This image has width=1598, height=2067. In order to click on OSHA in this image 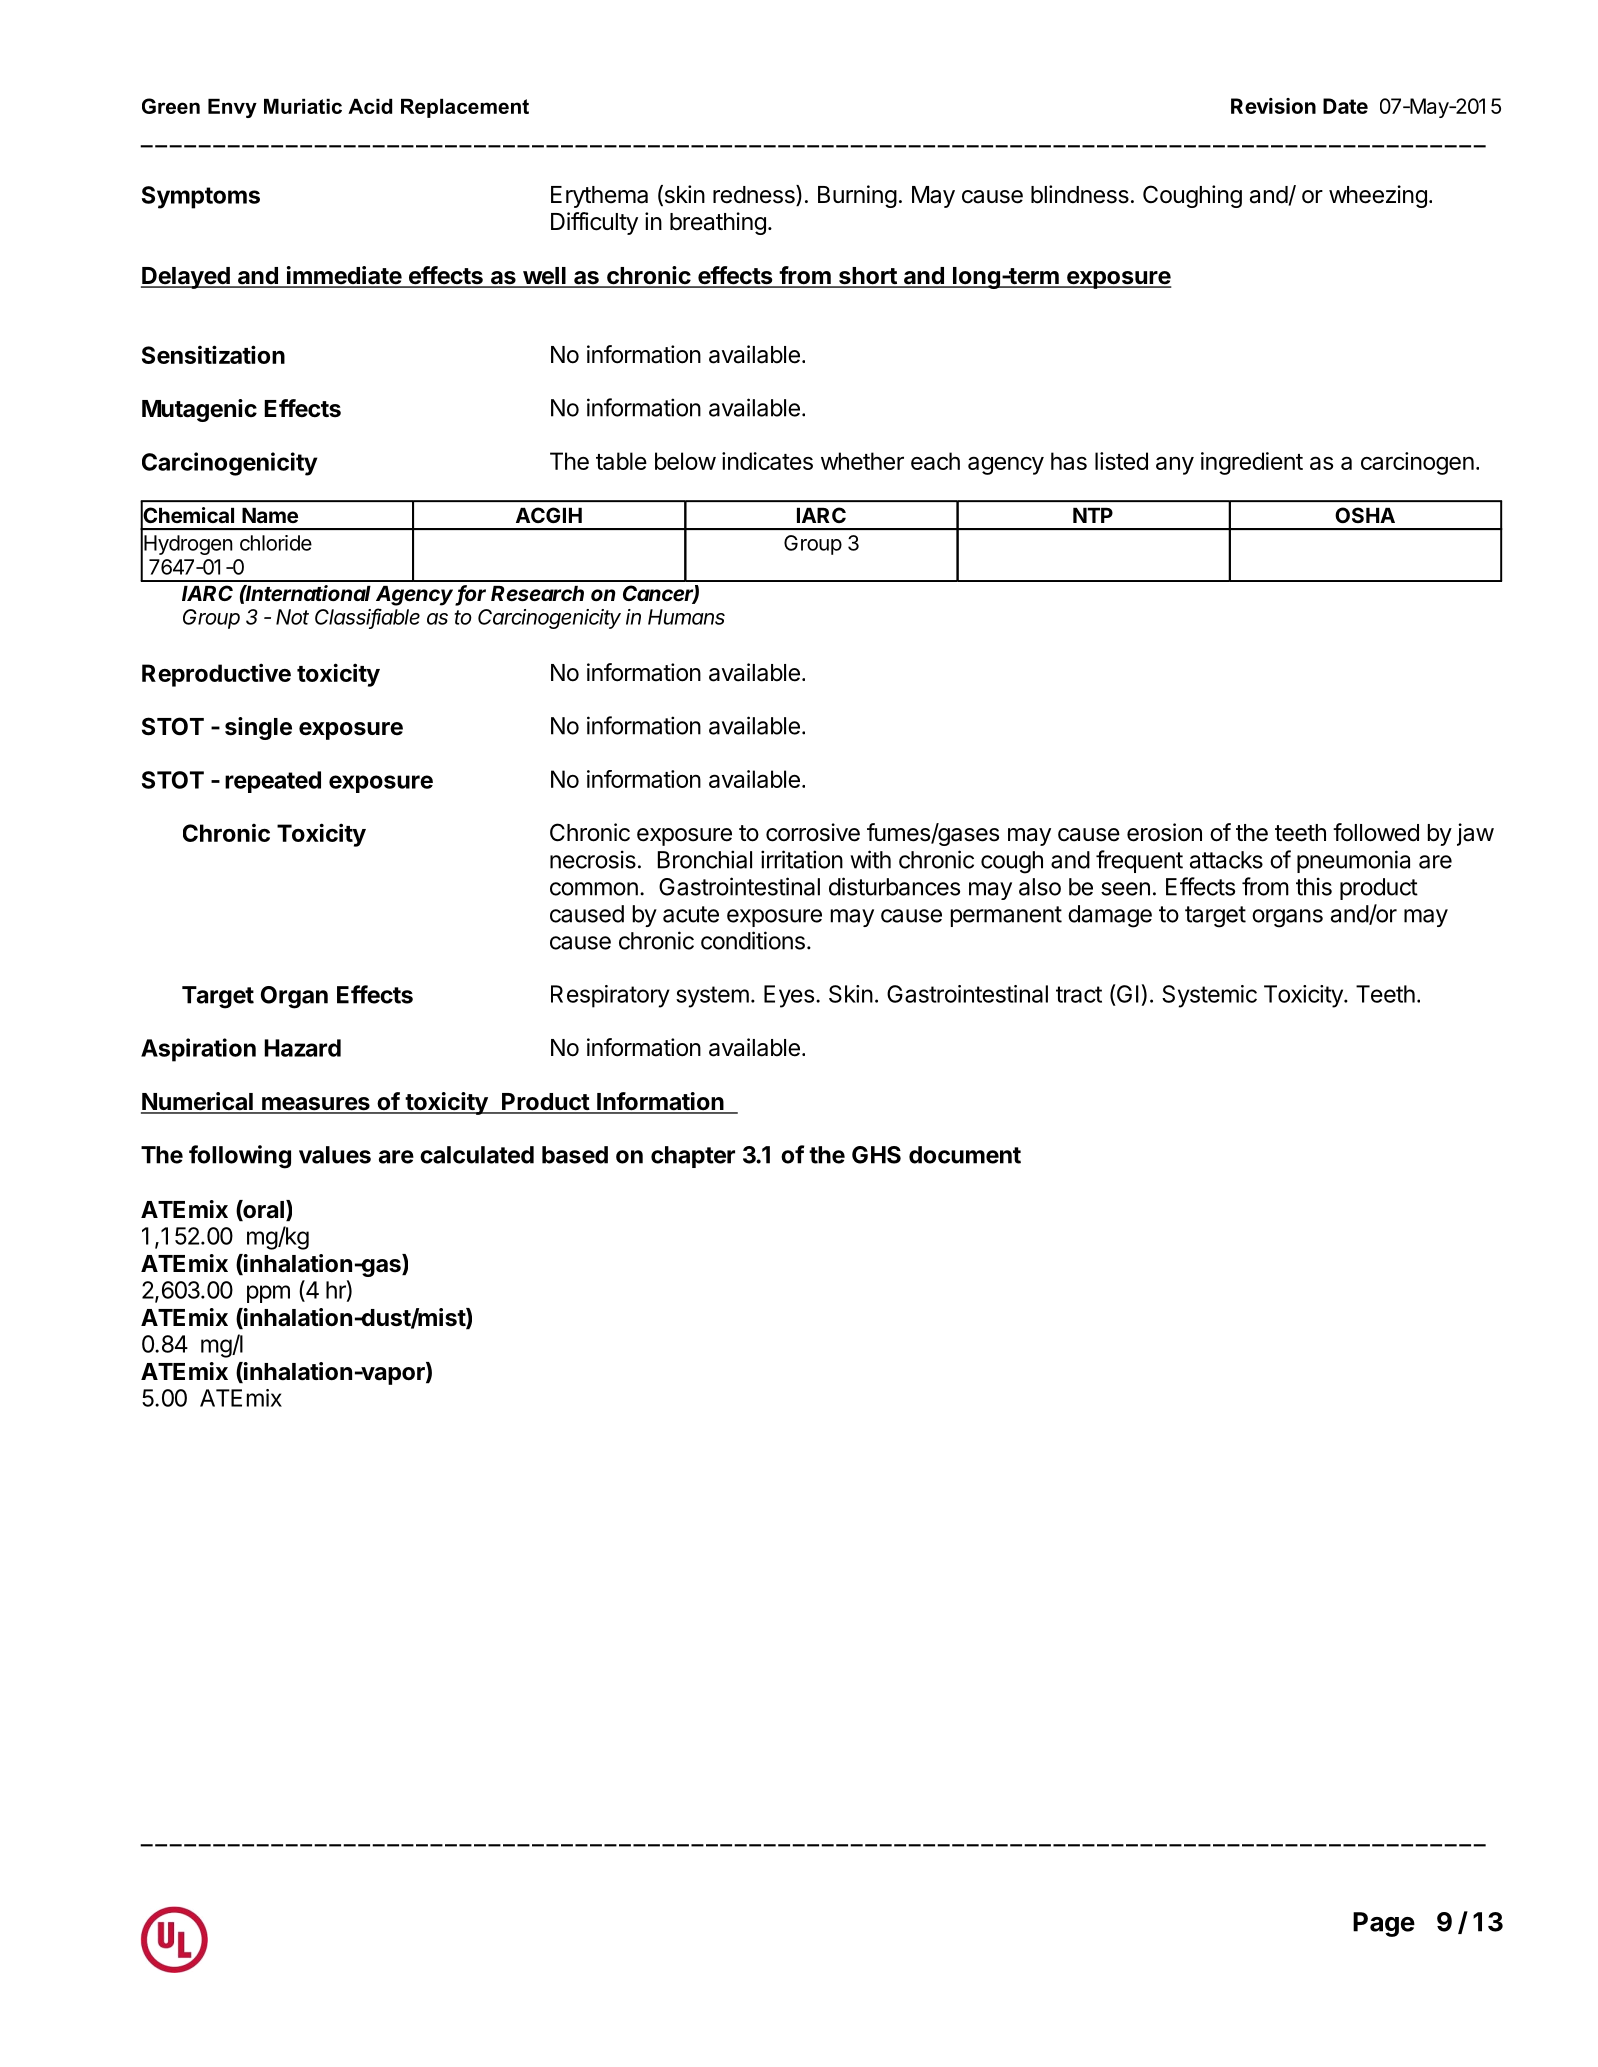, I will do `click(1365, 515)`.
